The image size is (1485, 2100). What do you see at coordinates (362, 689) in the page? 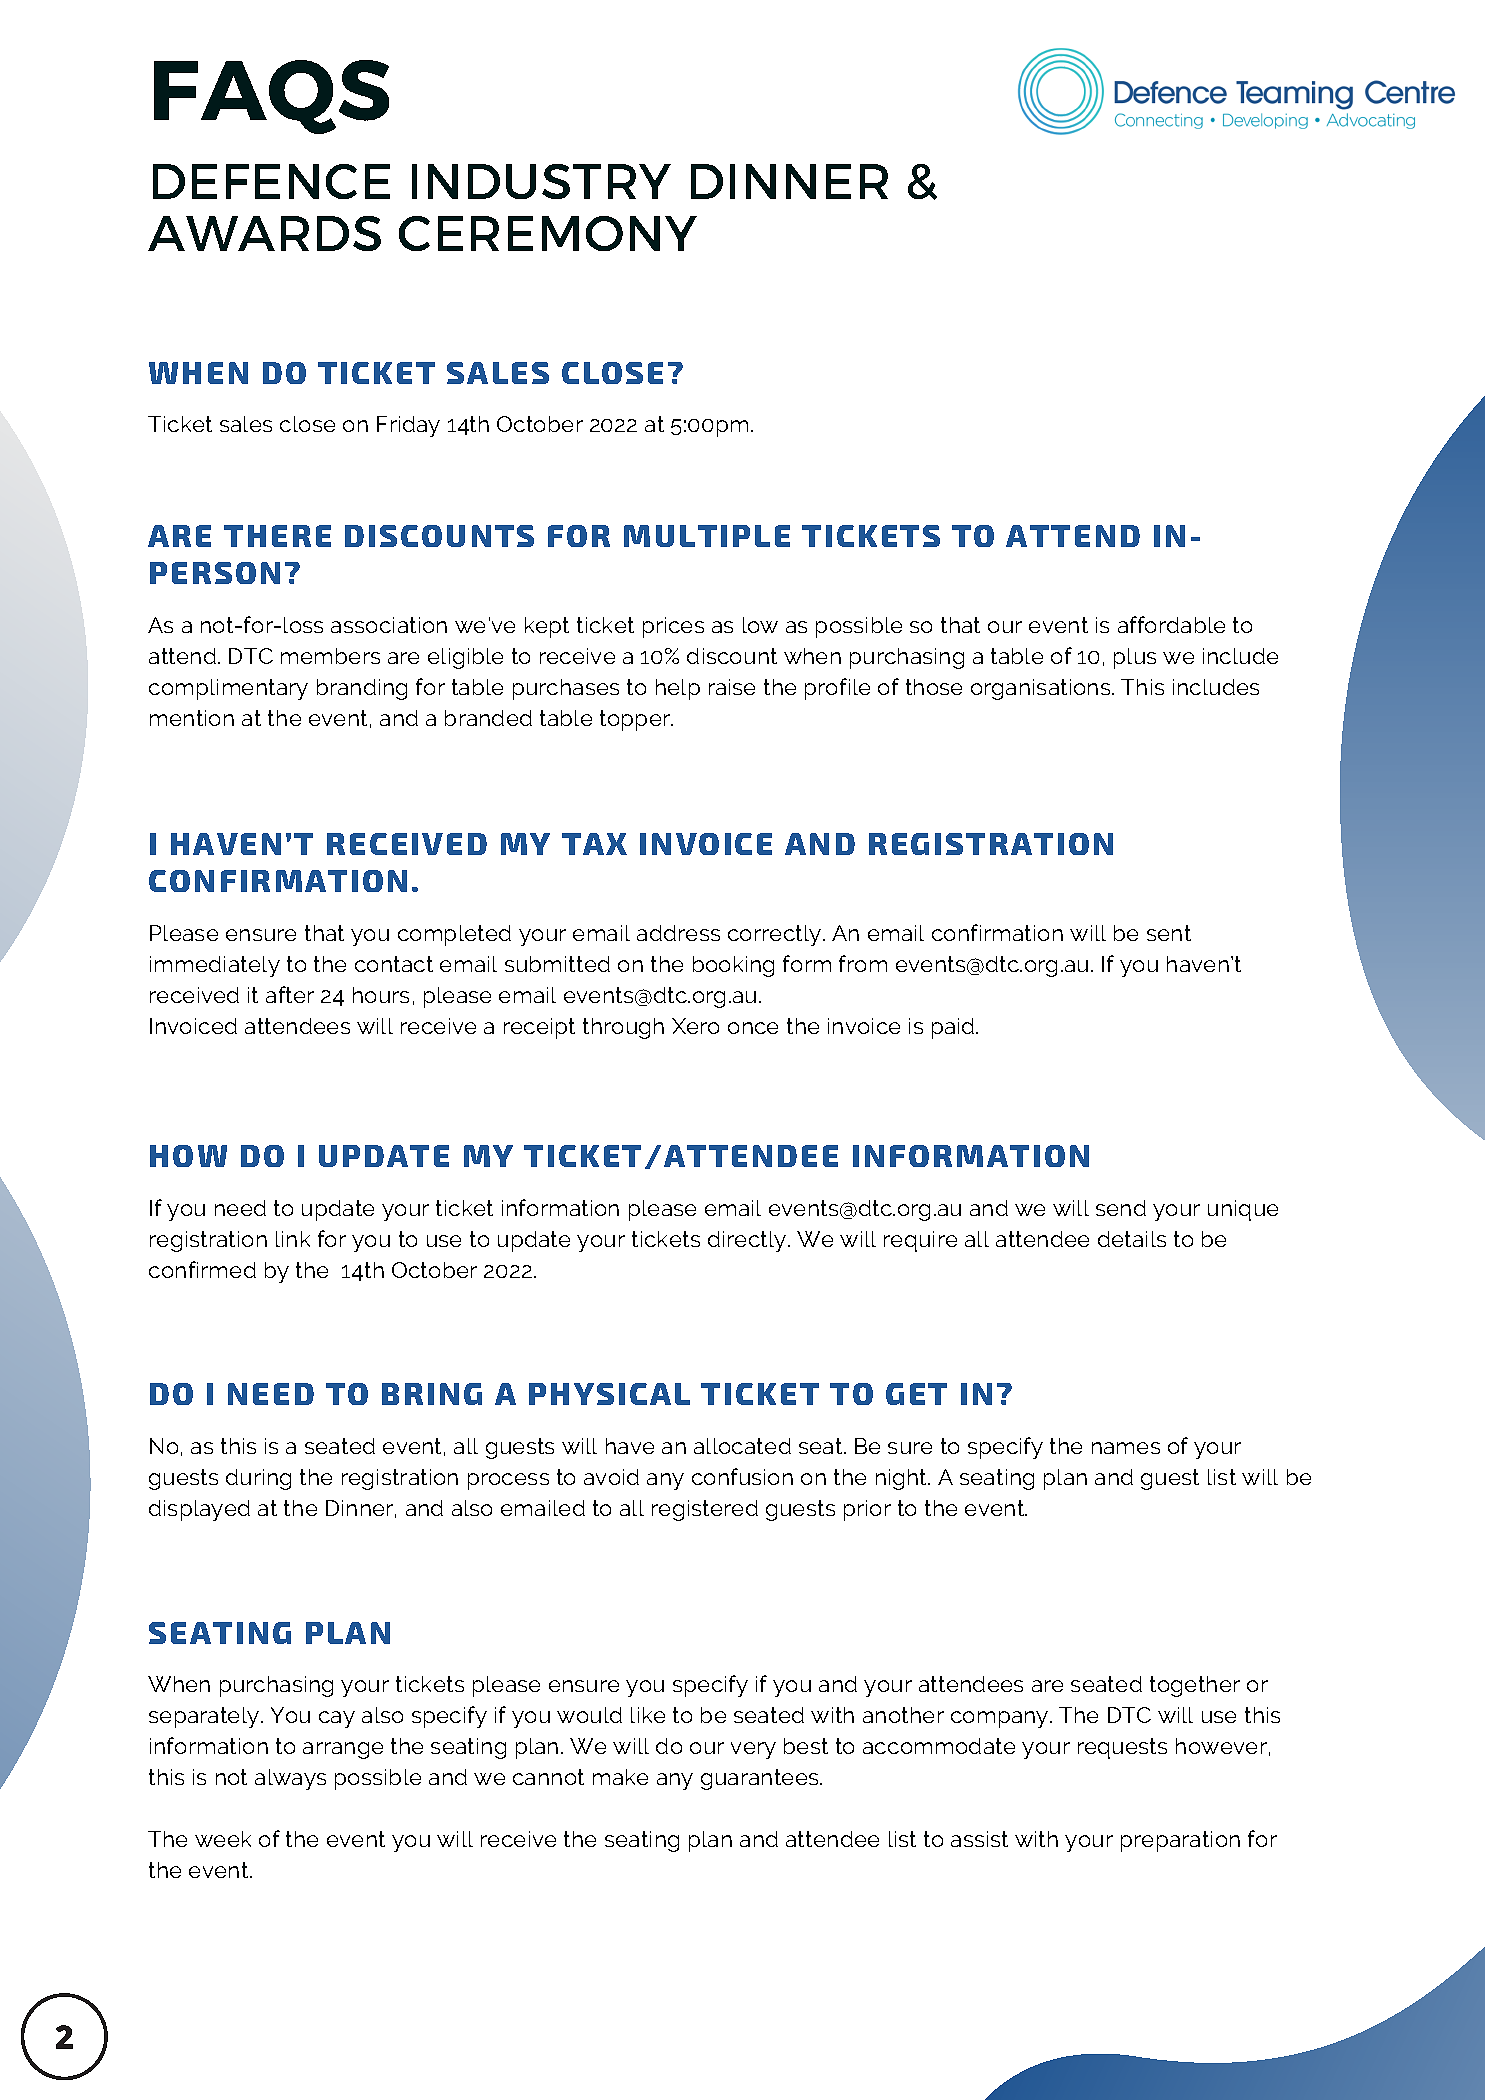
I see `branding` at bounding box center [362, 689].
